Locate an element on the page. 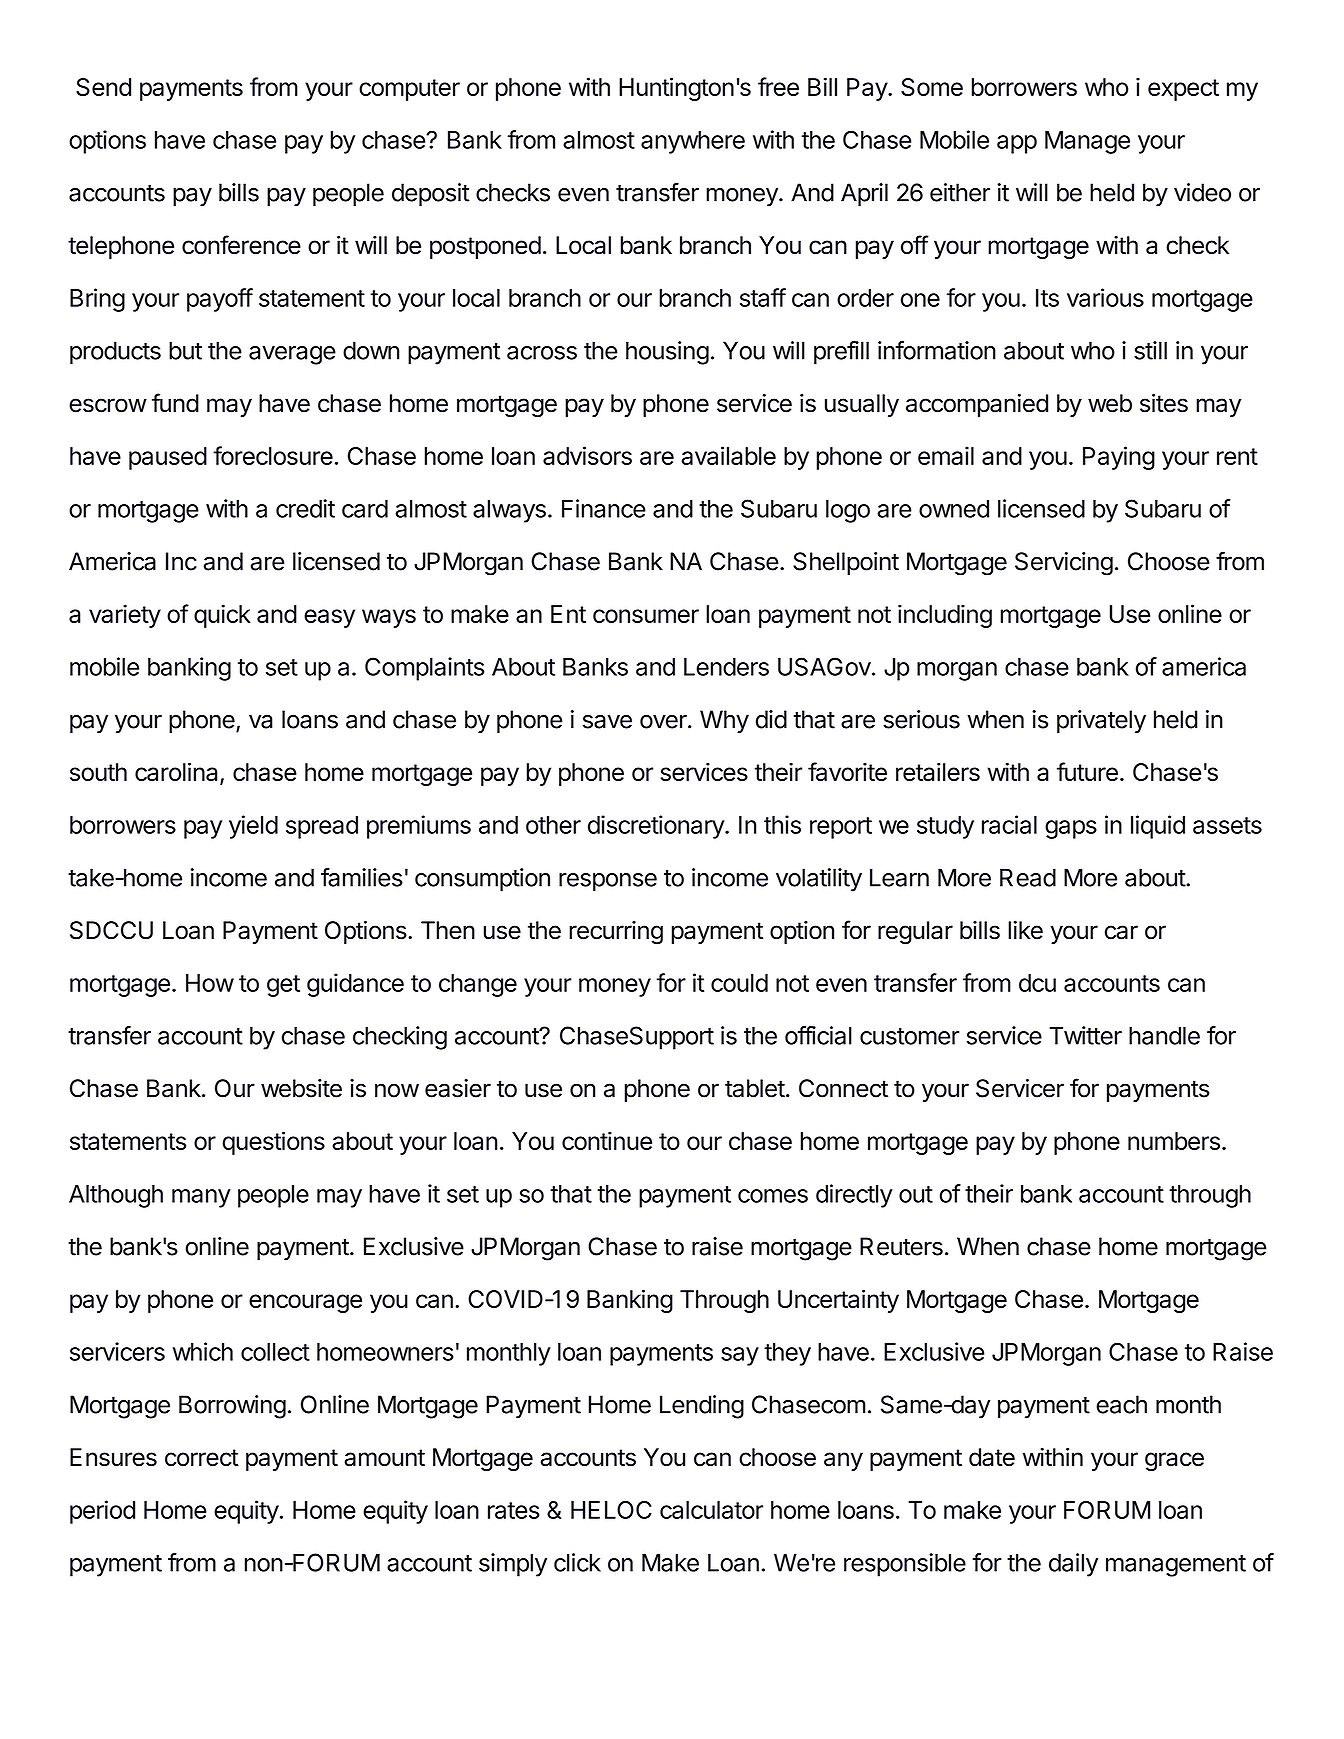  Servicing is located at coordinates (1064, 564).
